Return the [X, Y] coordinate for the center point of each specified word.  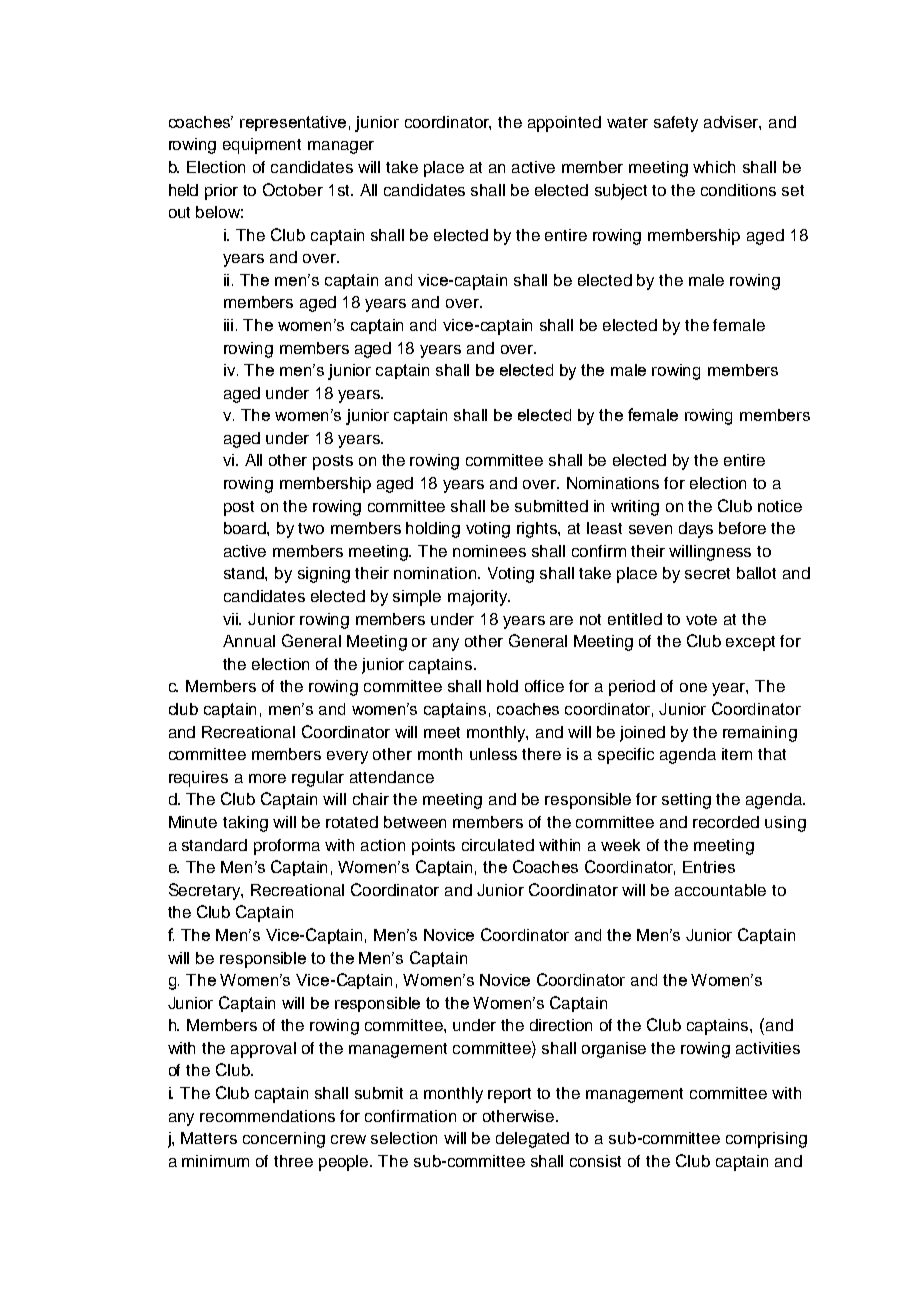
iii [228, 325]
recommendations [267, 1116]
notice [780, 506]
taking [245, 824]
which [714, 167]
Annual [249, 641]
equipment [262, 146]
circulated [498, 845]
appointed [564, 124]
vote [701, 619]
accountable [720, 890]
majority [478, 598]
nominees [489, 551]
